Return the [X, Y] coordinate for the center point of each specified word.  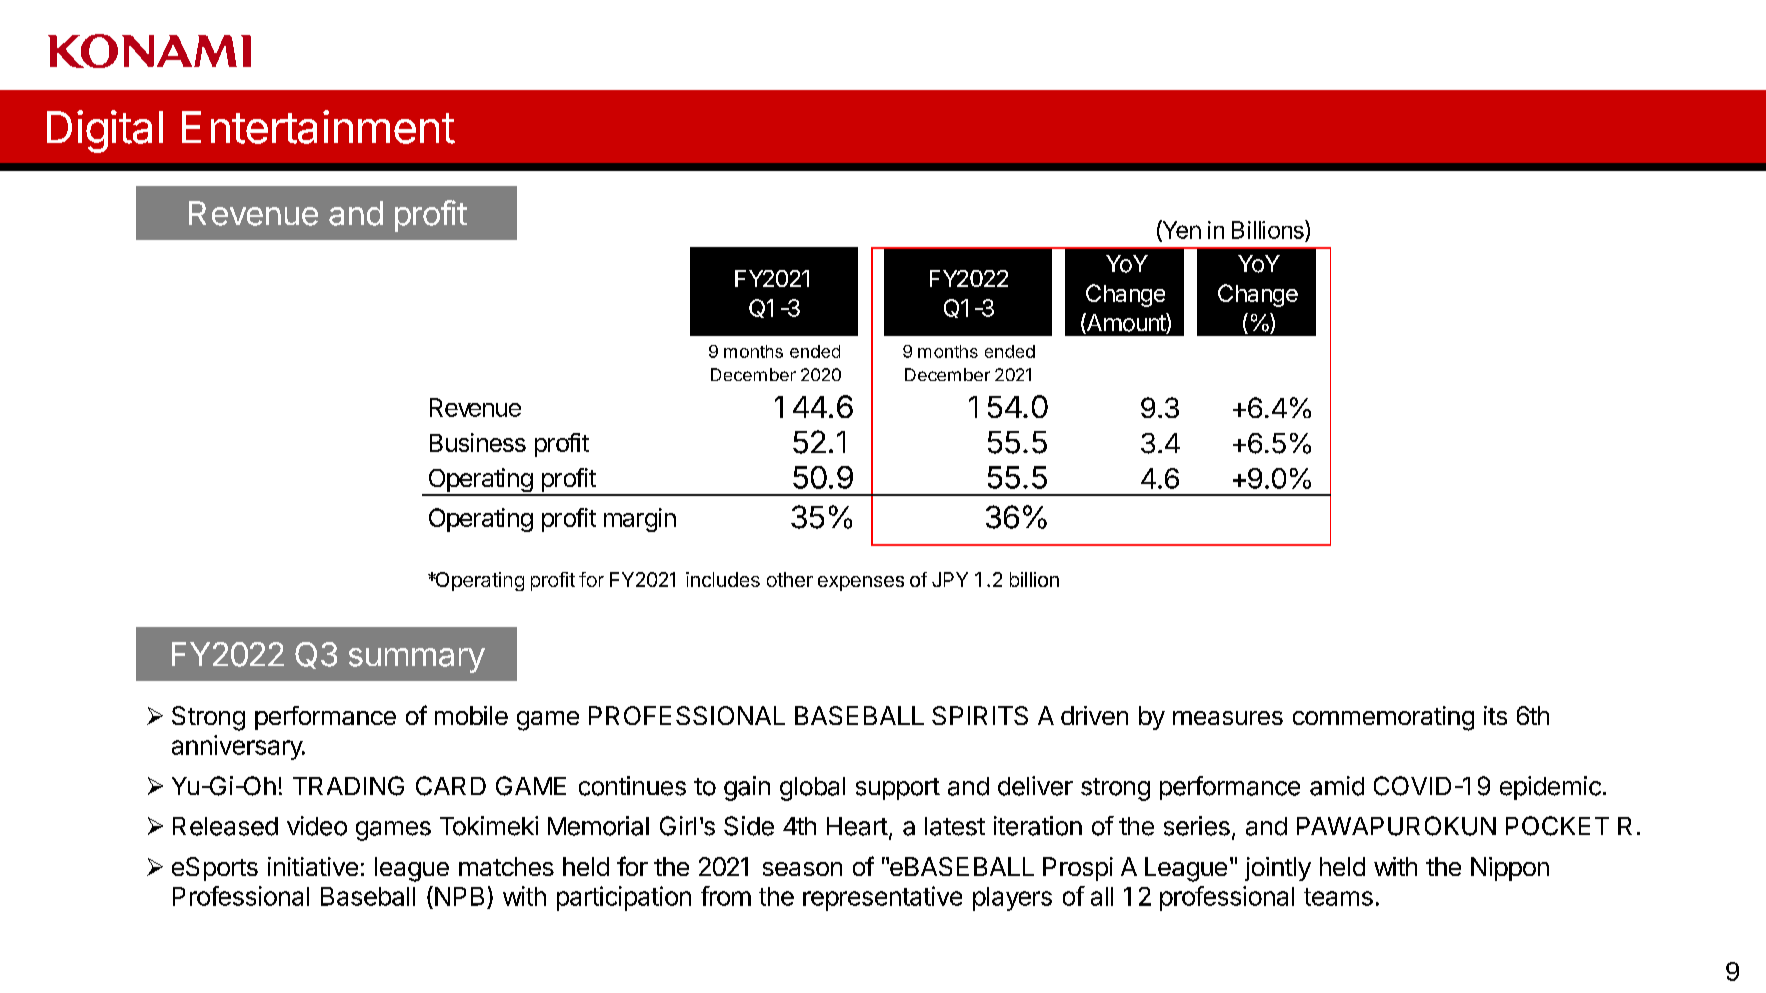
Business [478, 442]
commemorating [1383, 718]
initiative [313, 866]
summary [417, 660]
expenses [861, 583]
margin [640, 520]
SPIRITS [980, 715]
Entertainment [318, 127]
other [790, 579]
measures [1228, 718]
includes [723, 579]
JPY [950, 579]
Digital [105, 131]
